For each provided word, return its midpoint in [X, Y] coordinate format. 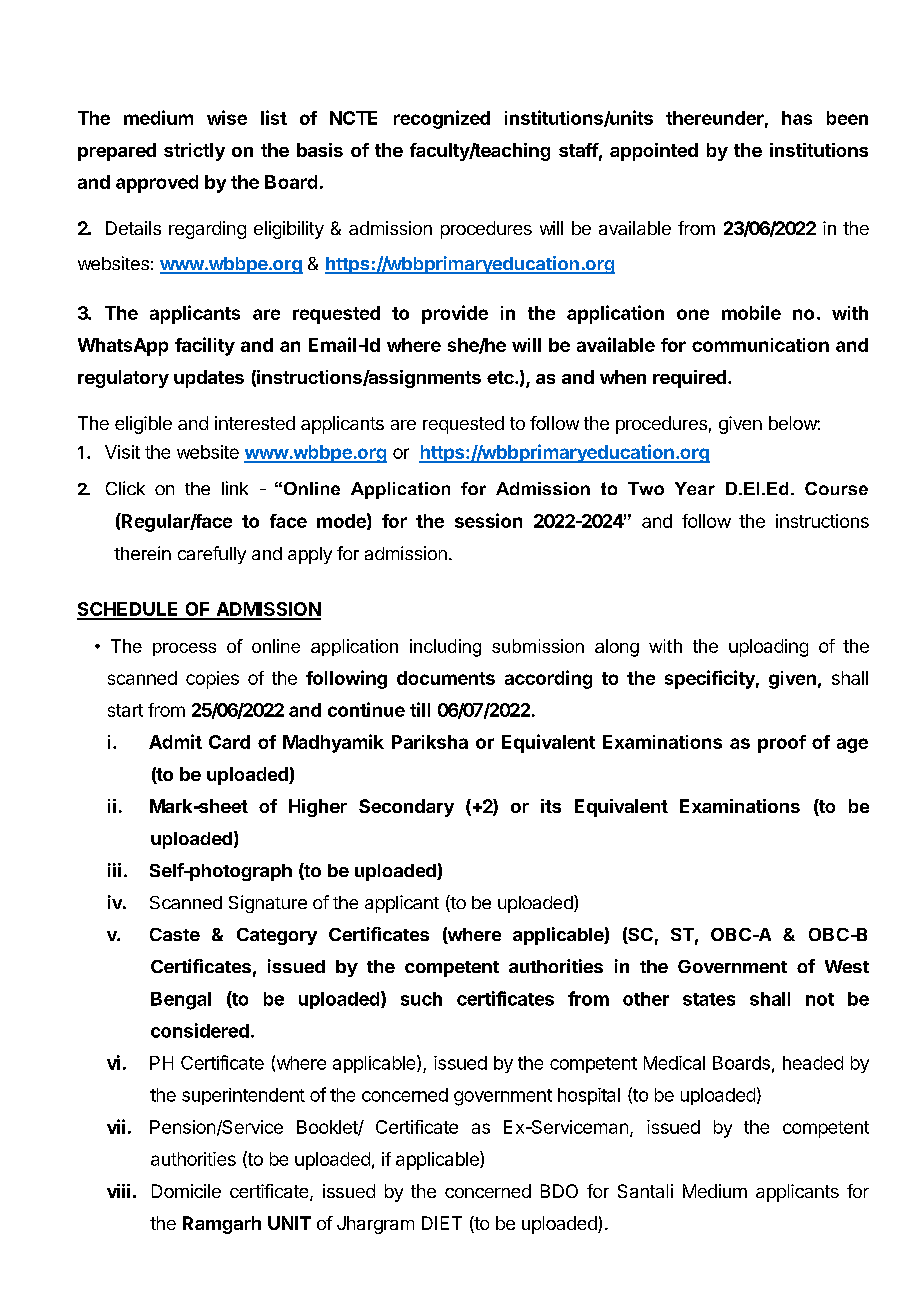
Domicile [186, 1191]
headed [813, 1063]
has [797, 118]
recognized [442, 119]
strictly [194, 152]
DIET [442, 1223]
